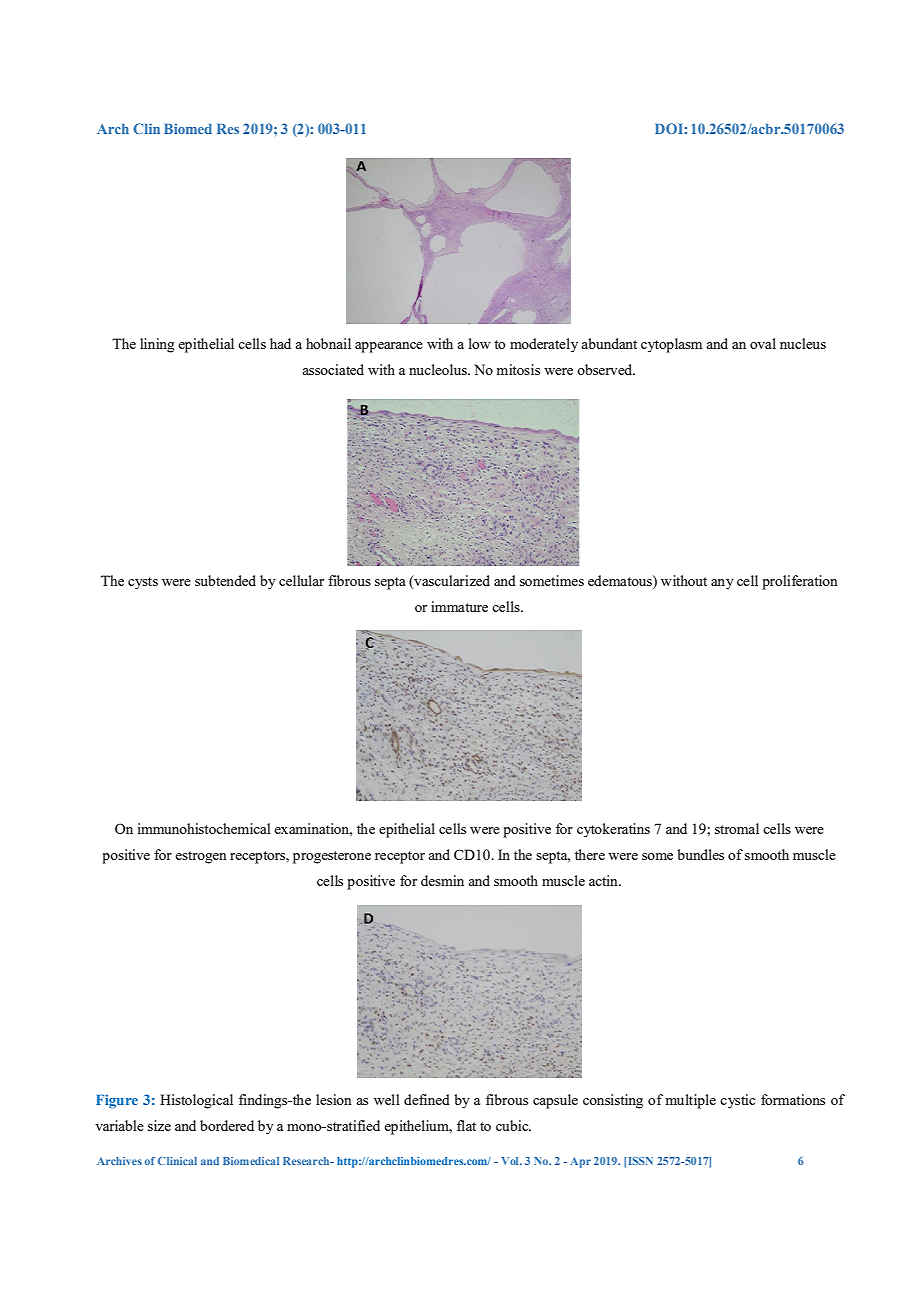 This screenshot has height=1308, width=924. Describe the element at coordinates (439, 369) in the screenshot. I see `nucleolus` at that location.
